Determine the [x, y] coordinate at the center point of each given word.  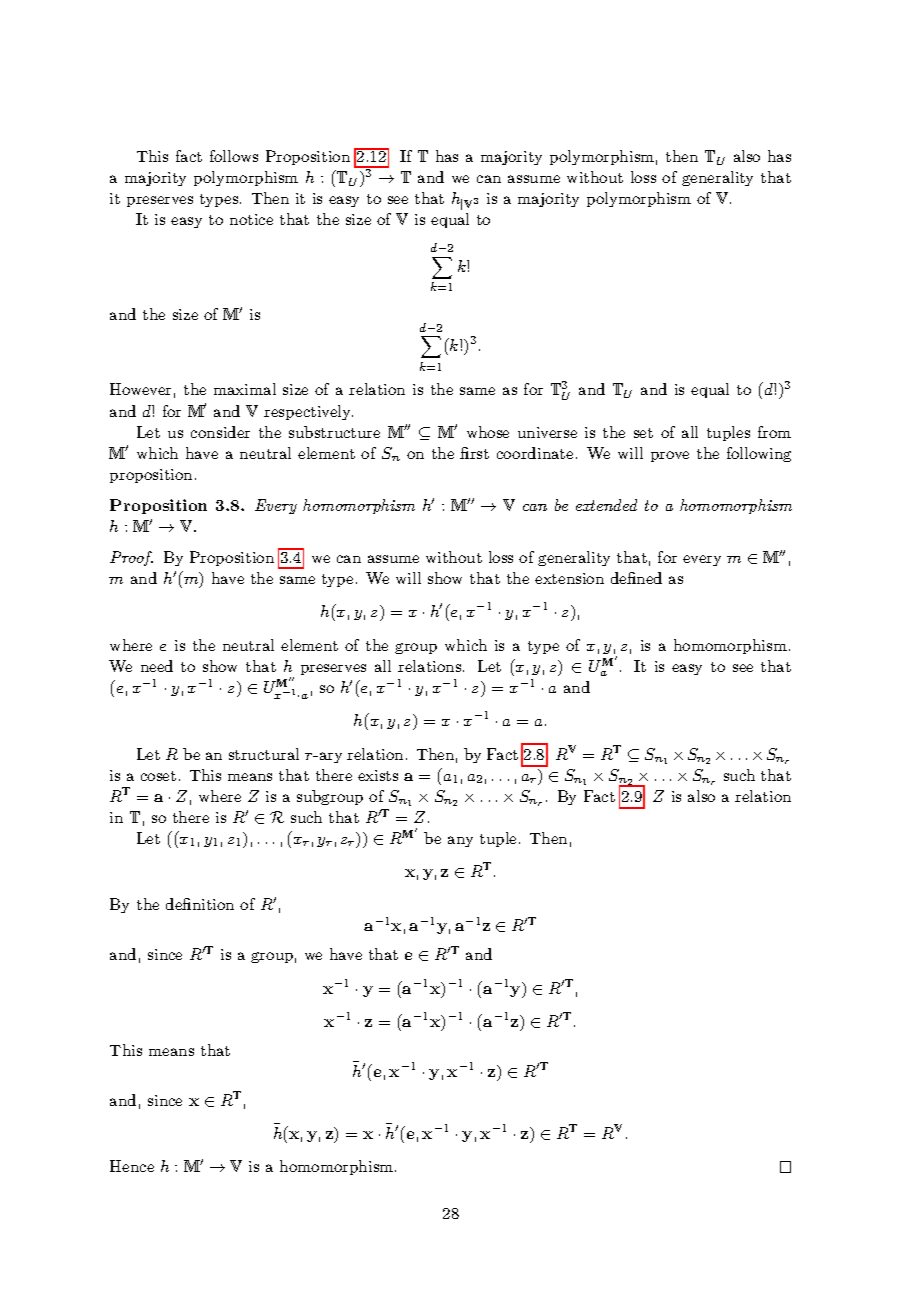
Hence [132, 1166]
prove [670, 456]
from [774, 432]
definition [200, 904]
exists [378, 775]
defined [636, 578]
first [474, 453]
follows [234, 156]
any [460, 841]
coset [158, 776]
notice [251, 219]
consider [220, 432]
